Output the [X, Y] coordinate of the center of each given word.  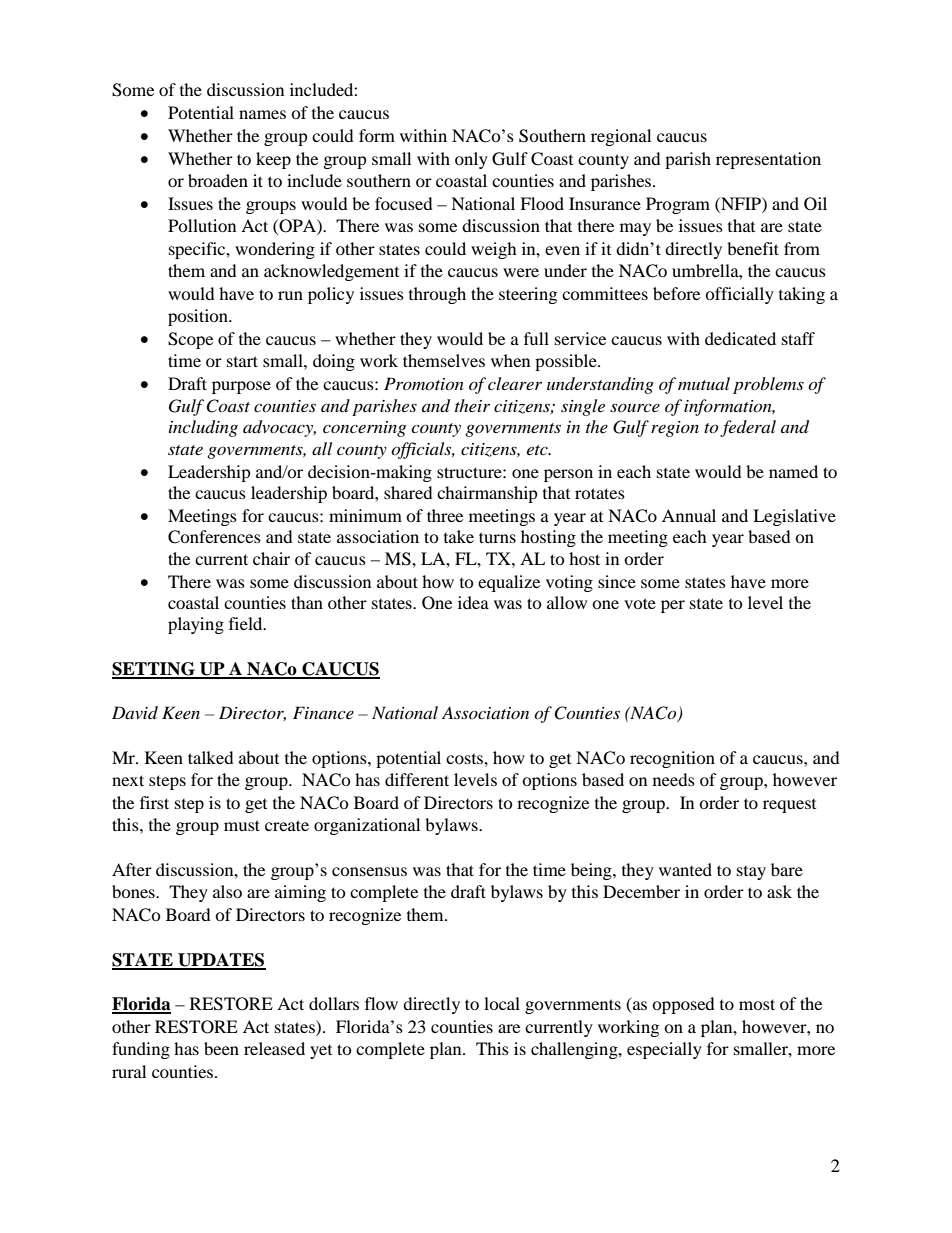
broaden [218, 180]
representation [768, 160]
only [471, 160]
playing [196, 625]
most [757, 1004]
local [502, 1003]
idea [473, 602]
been [221, 1048]
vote [640, 603]
